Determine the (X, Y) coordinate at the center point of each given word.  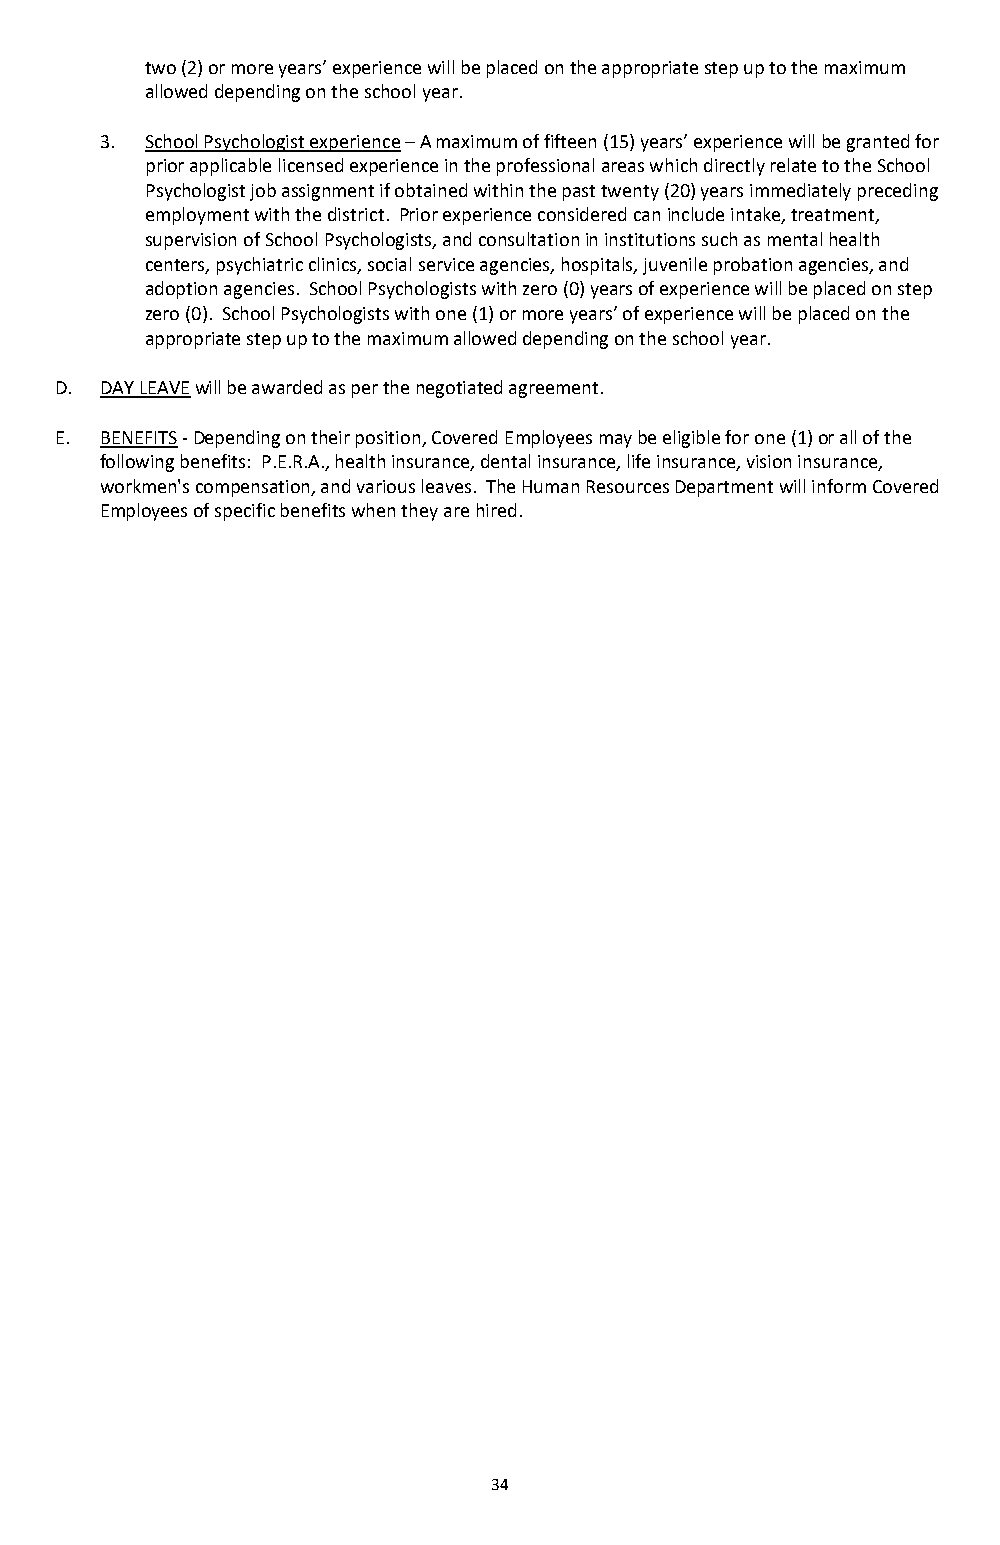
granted (878, 143)
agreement (553, 390)
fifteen (570, 141)
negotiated (459, 389)
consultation (529, 239)
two (160, 68)
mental (795, 239)
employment (197, 216)
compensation (254, 488)
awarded (287, 387)
